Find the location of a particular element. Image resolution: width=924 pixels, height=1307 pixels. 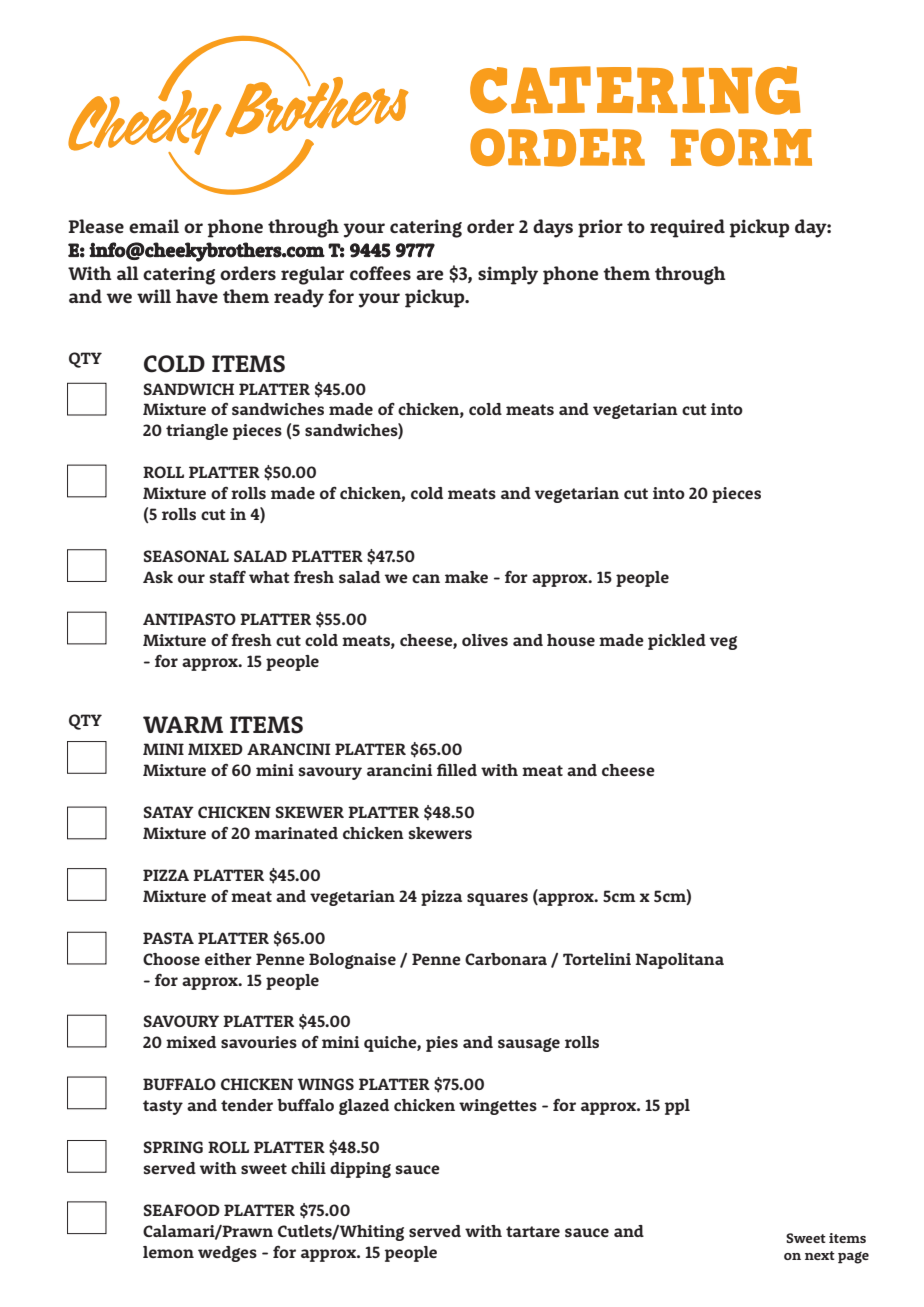

email is located at coordinates (154, 226).
